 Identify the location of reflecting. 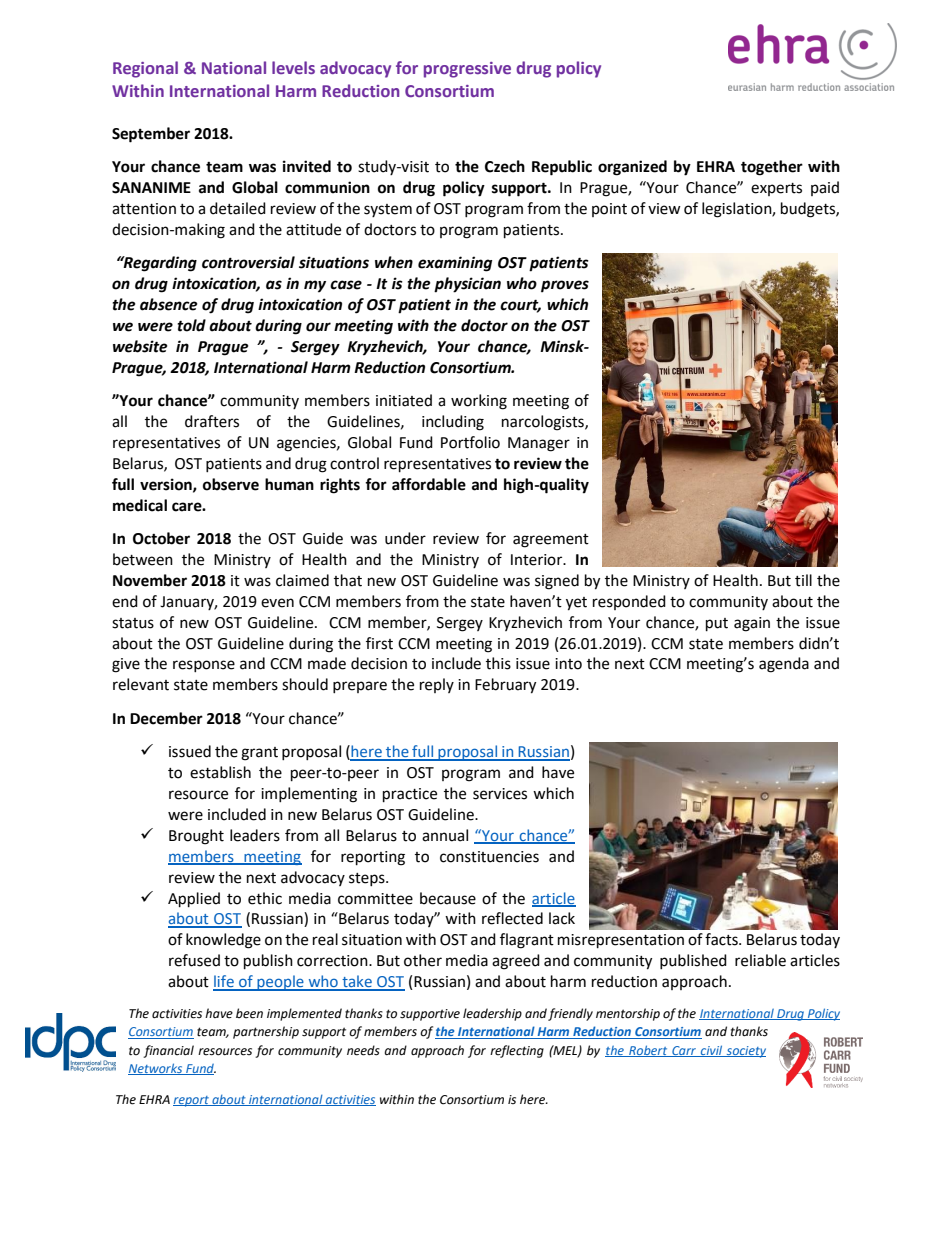
(517, 1051).
